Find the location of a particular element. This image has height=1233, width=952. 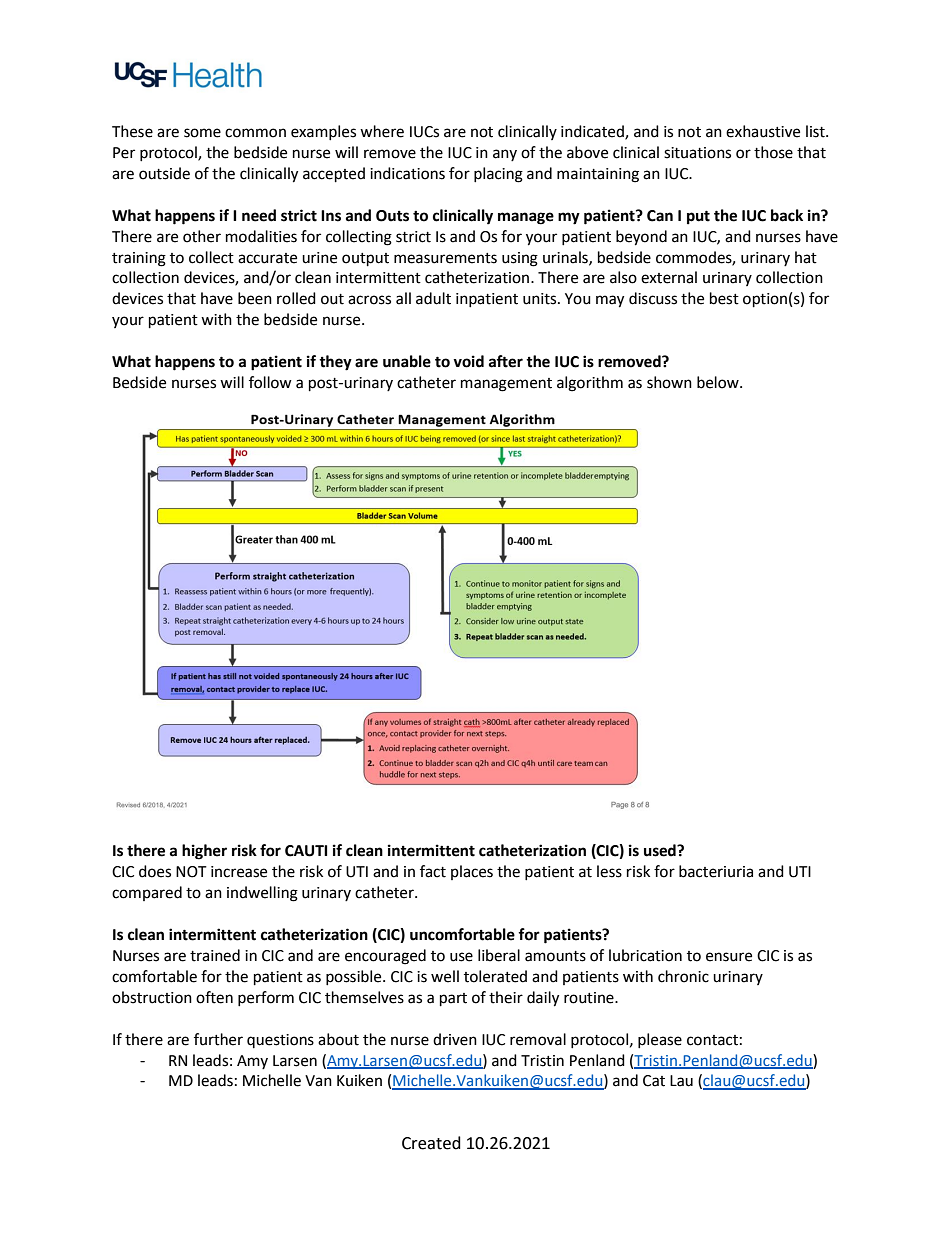

further is located at coordinates (218, 1039).
